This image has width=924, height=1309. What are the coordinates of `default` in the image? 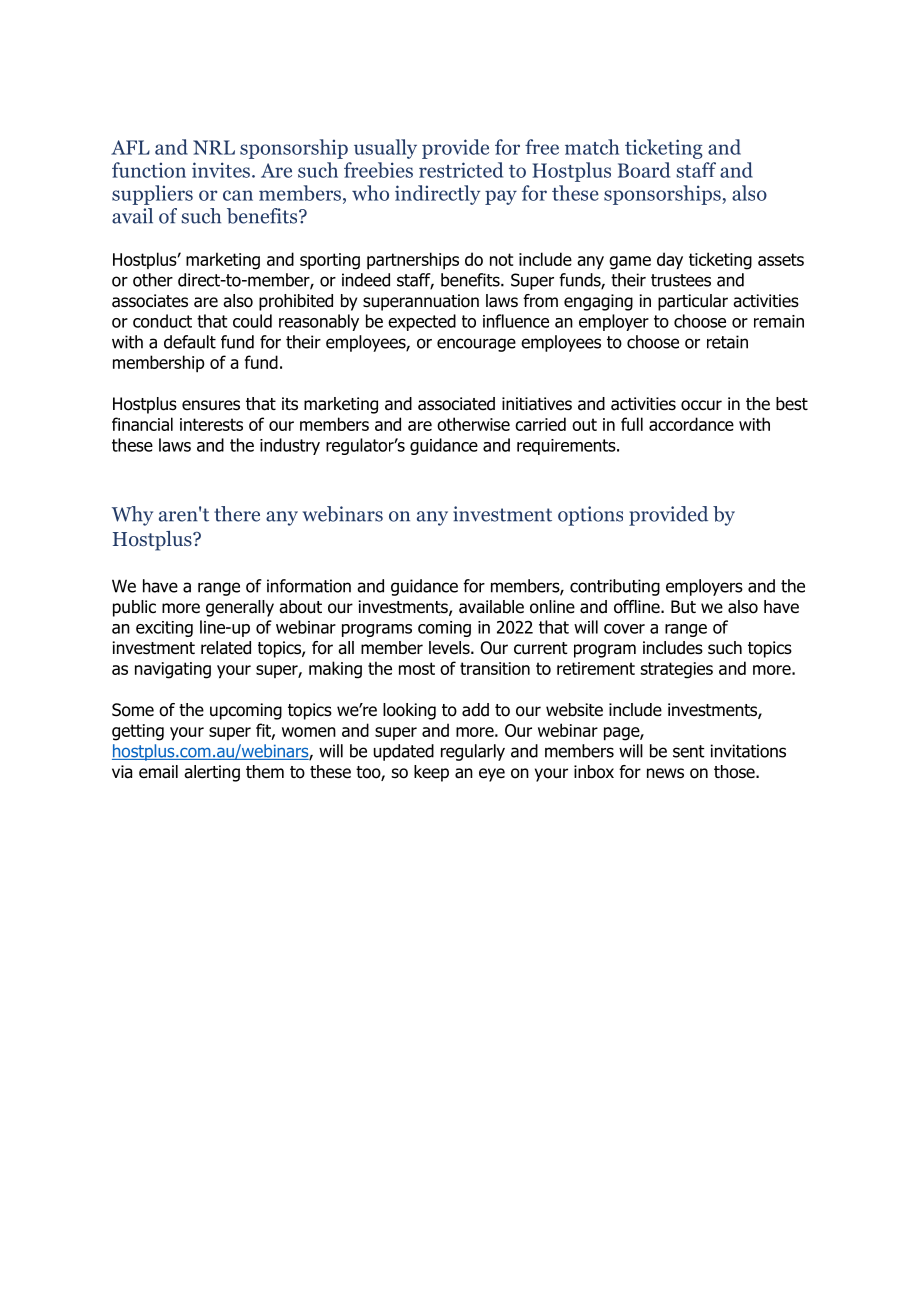 It's located at (190, 342).
